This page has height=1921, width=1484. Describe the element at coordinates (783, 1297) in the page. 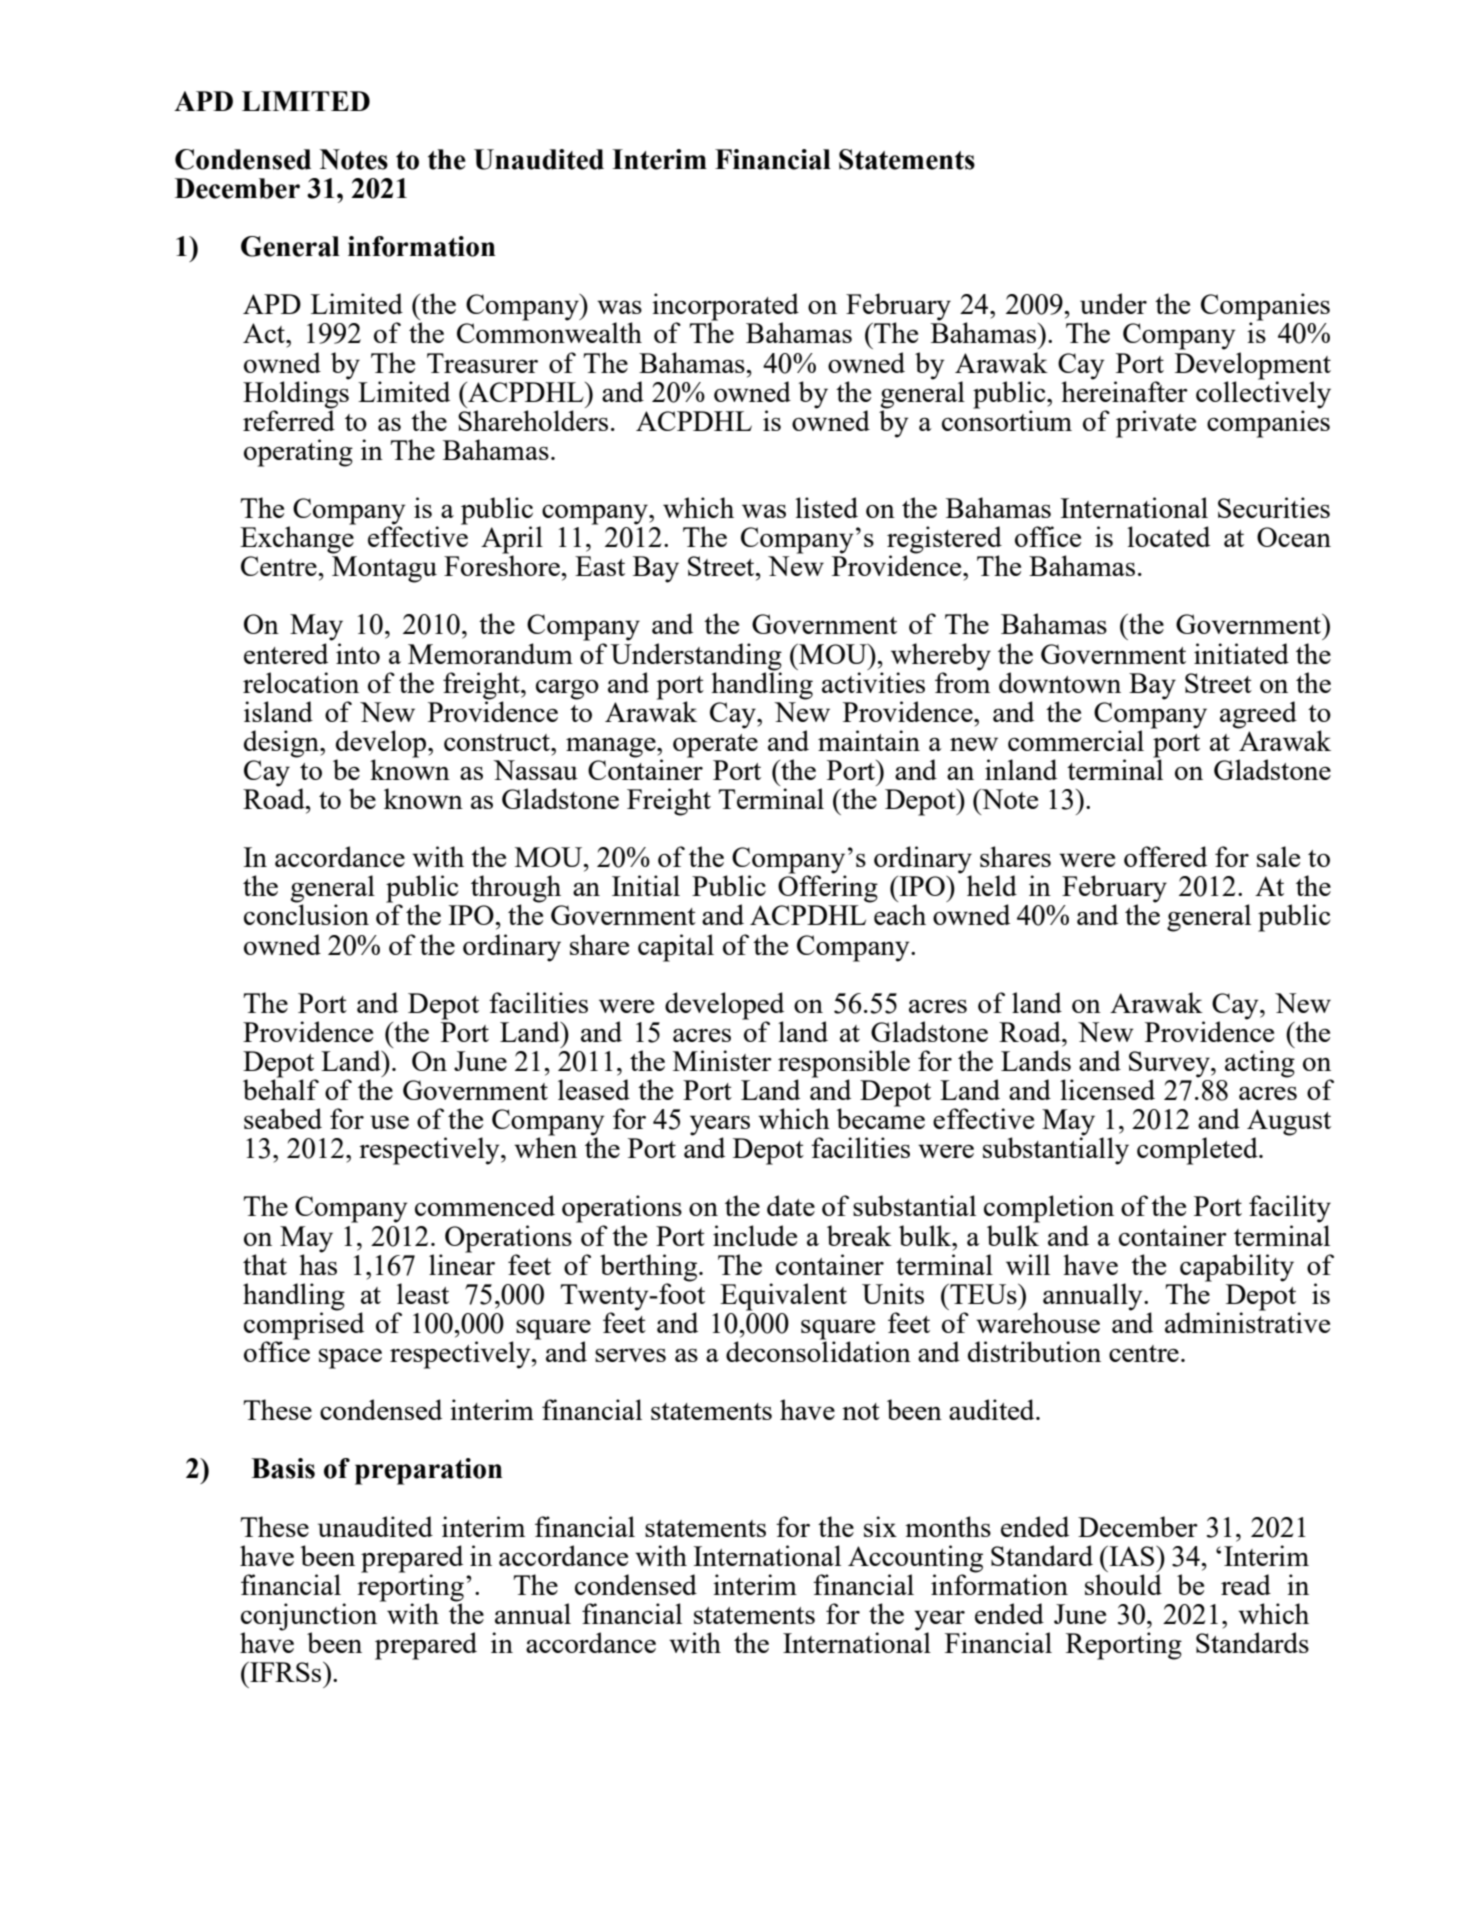

I see `Equivalent` at that location.
